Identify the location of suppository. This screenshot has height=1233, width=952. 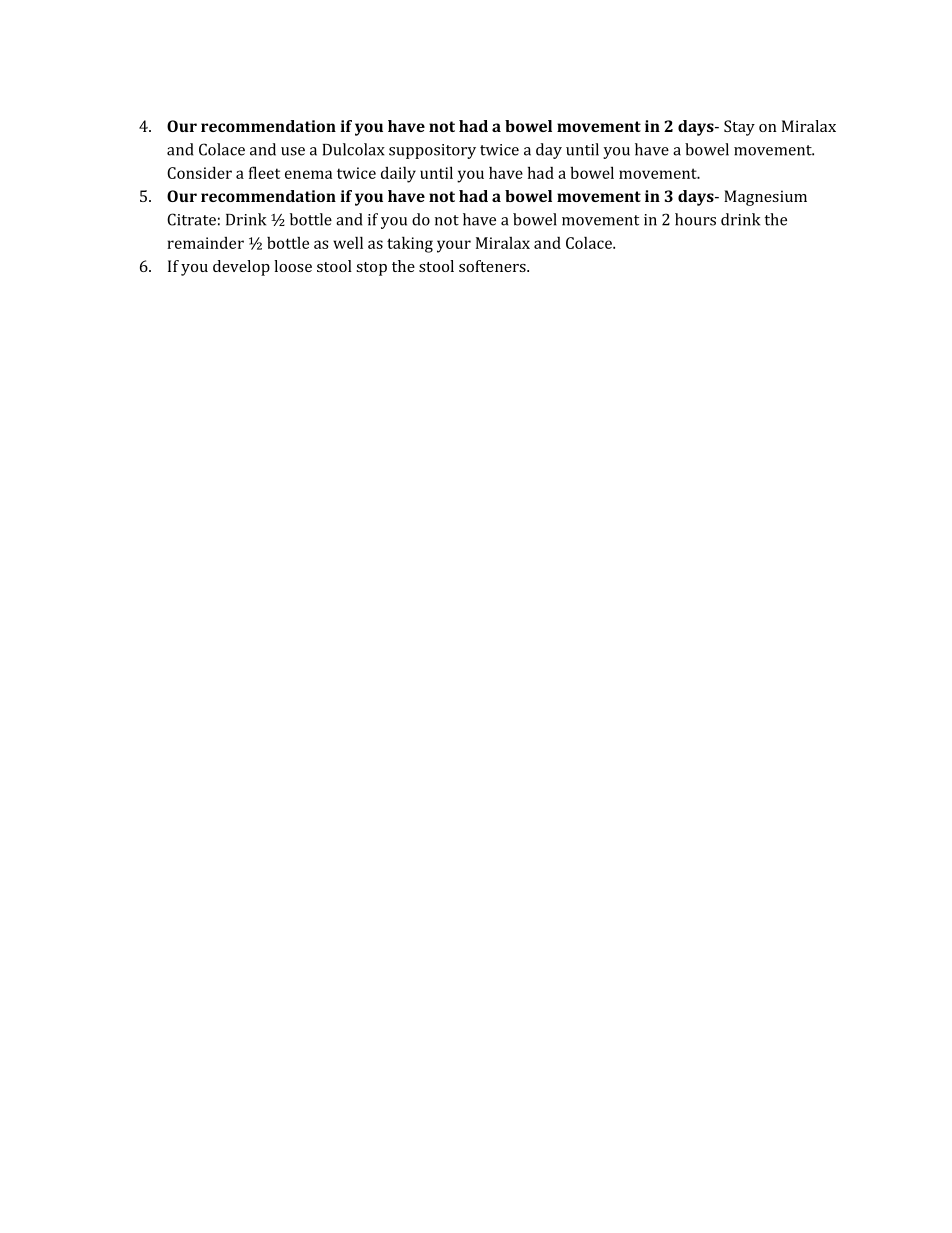
(432, 151).
